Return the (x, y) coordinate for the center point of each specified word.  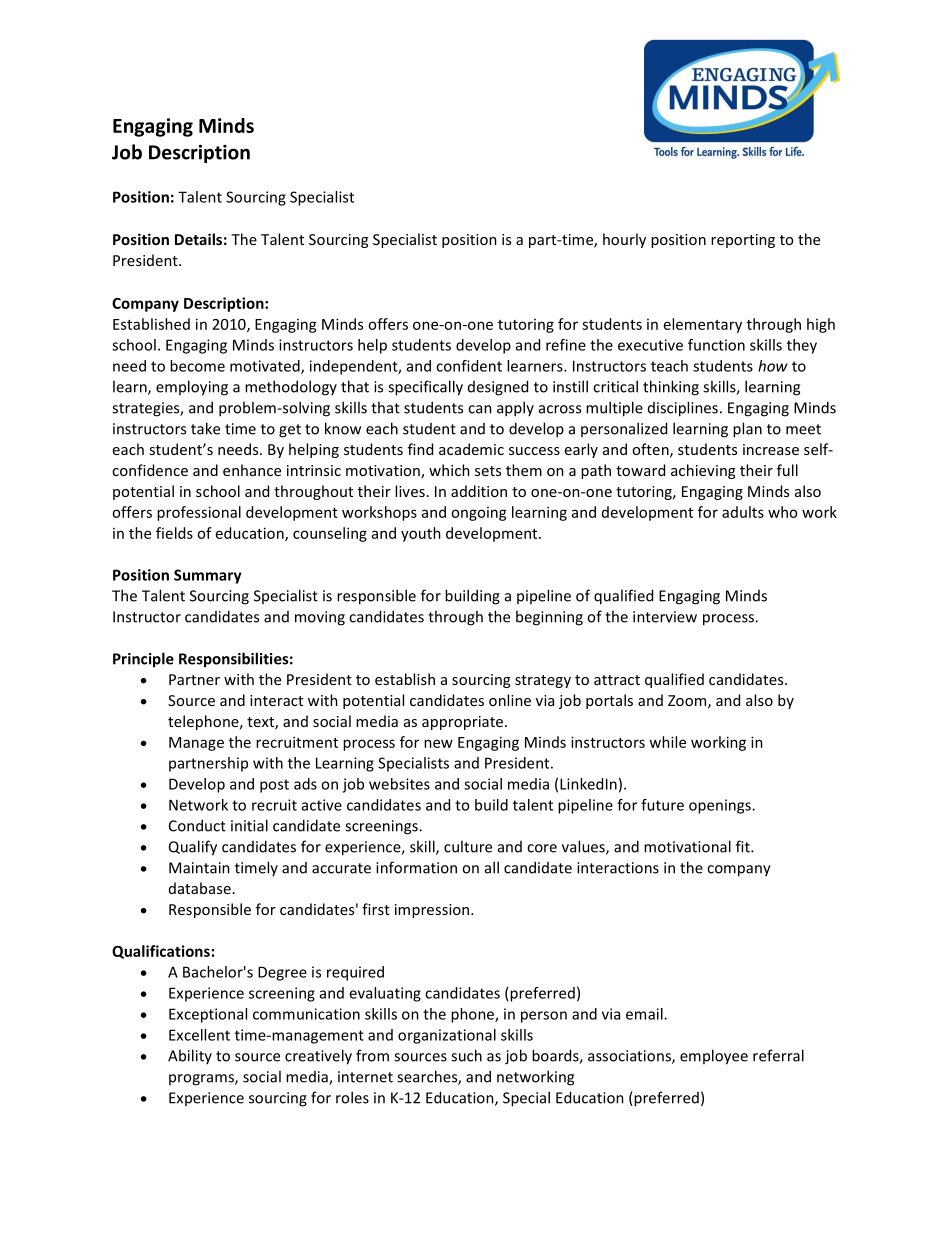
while (667, 742)
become (197, 366)
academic (471, 449)
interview (665, 617)
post (274, 786)
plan (747, 430)
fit (744, 846)
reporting (743, 241)
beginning (549, 618)
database (200, 888)
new (438, 743)
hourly (624, 240)
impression (433, 911)
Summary (208, 576)
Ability (190, 1056)
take (205, 428)
